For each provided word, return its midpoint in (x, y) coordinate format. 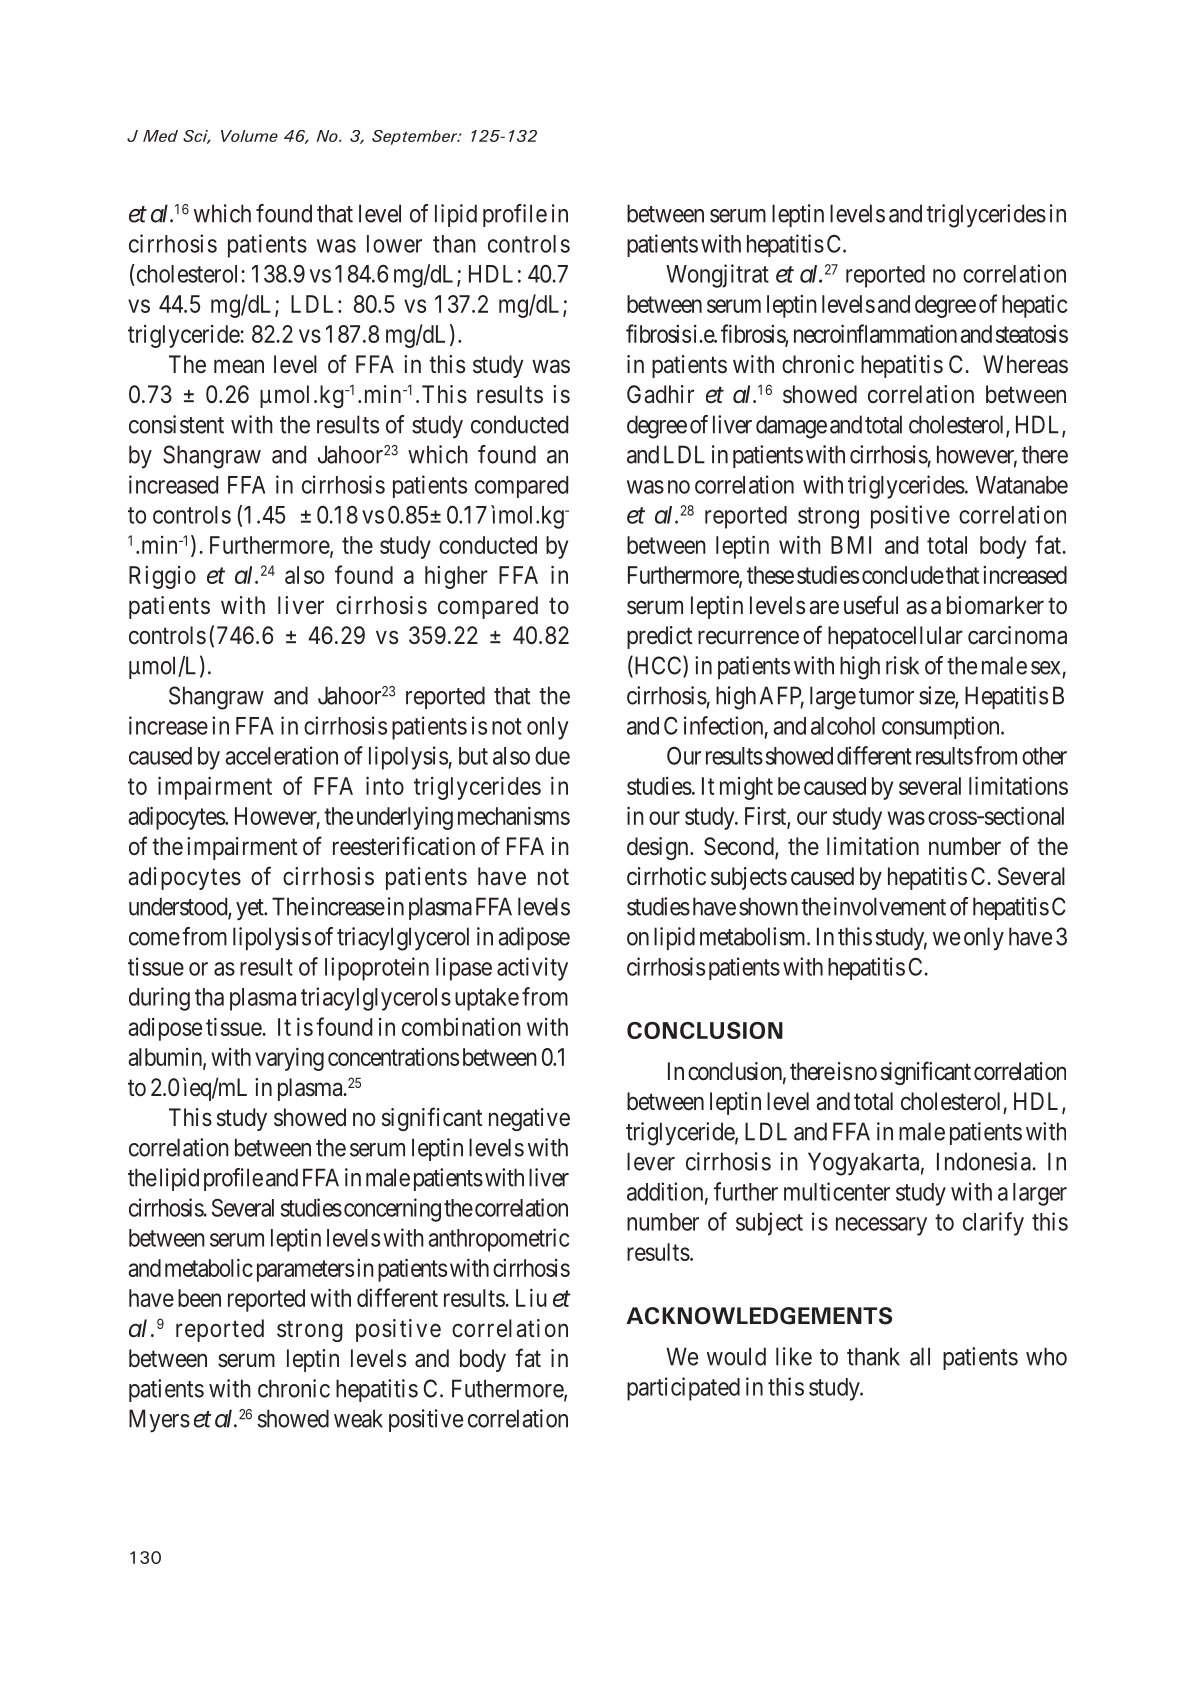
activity (532, 969)
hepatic (1035, 306)
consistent (176, 424)
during (159, 999)
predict (659, 637)
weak (358, 1418)
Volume (249, 136)
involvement (890, 906)
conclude (903, 575)
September (416, 137)
